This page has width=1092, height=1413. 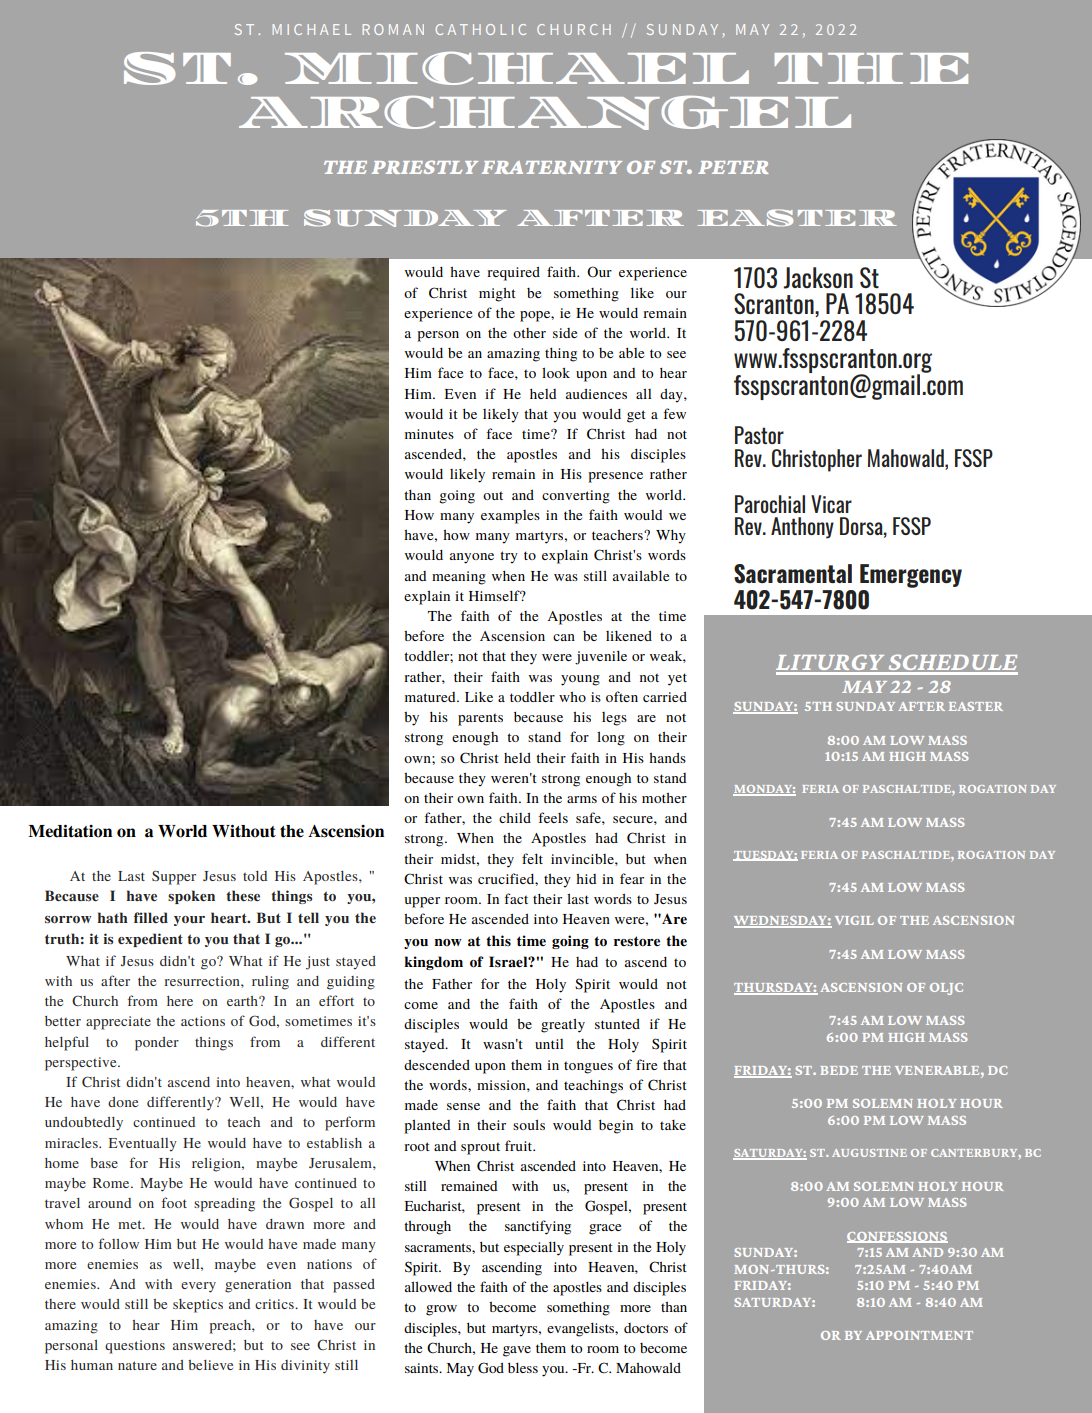 I want to click on parents, so click(x=480, y=719).
